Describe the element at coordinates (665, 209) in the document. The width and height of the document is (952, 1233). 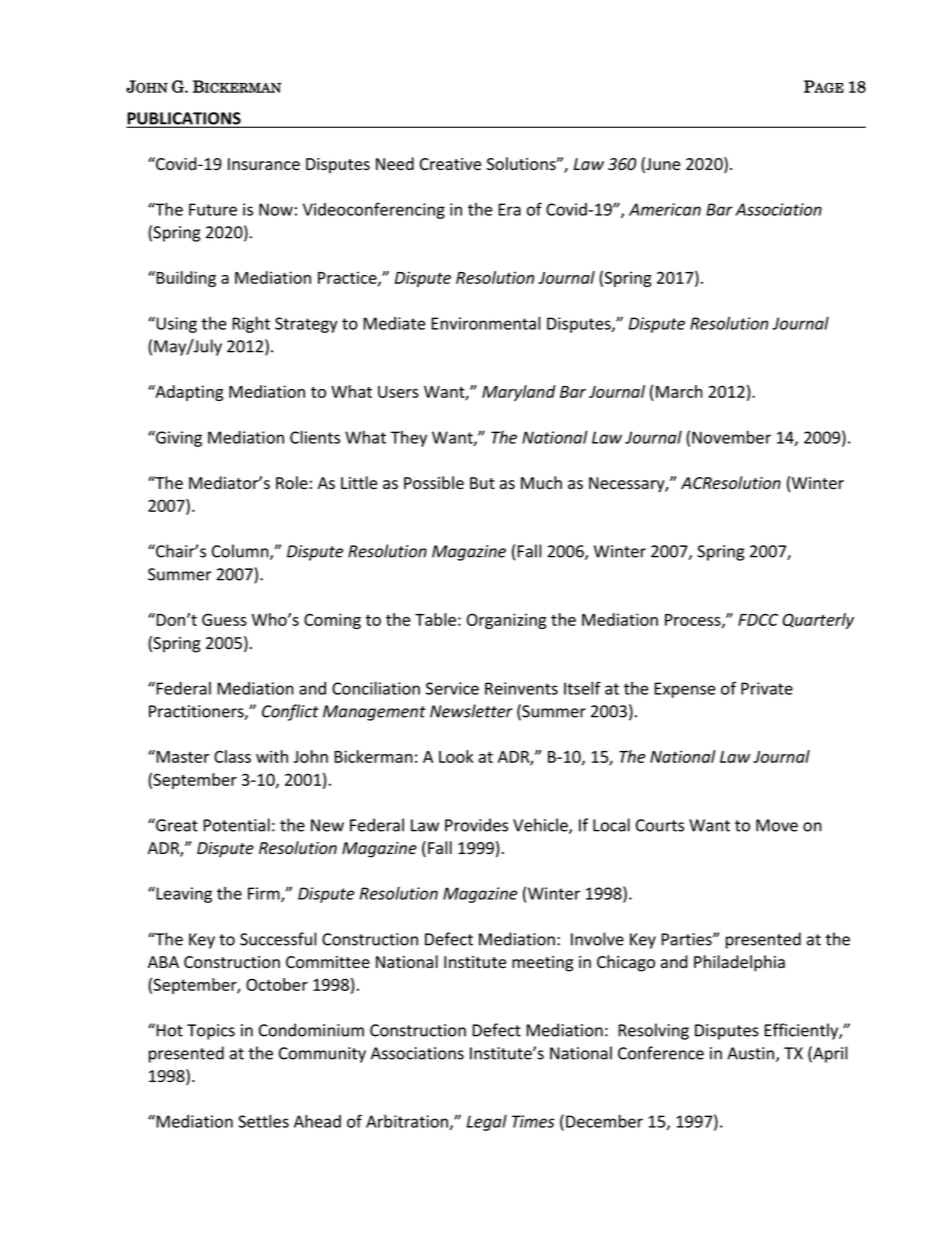
I see `American` at that location.
